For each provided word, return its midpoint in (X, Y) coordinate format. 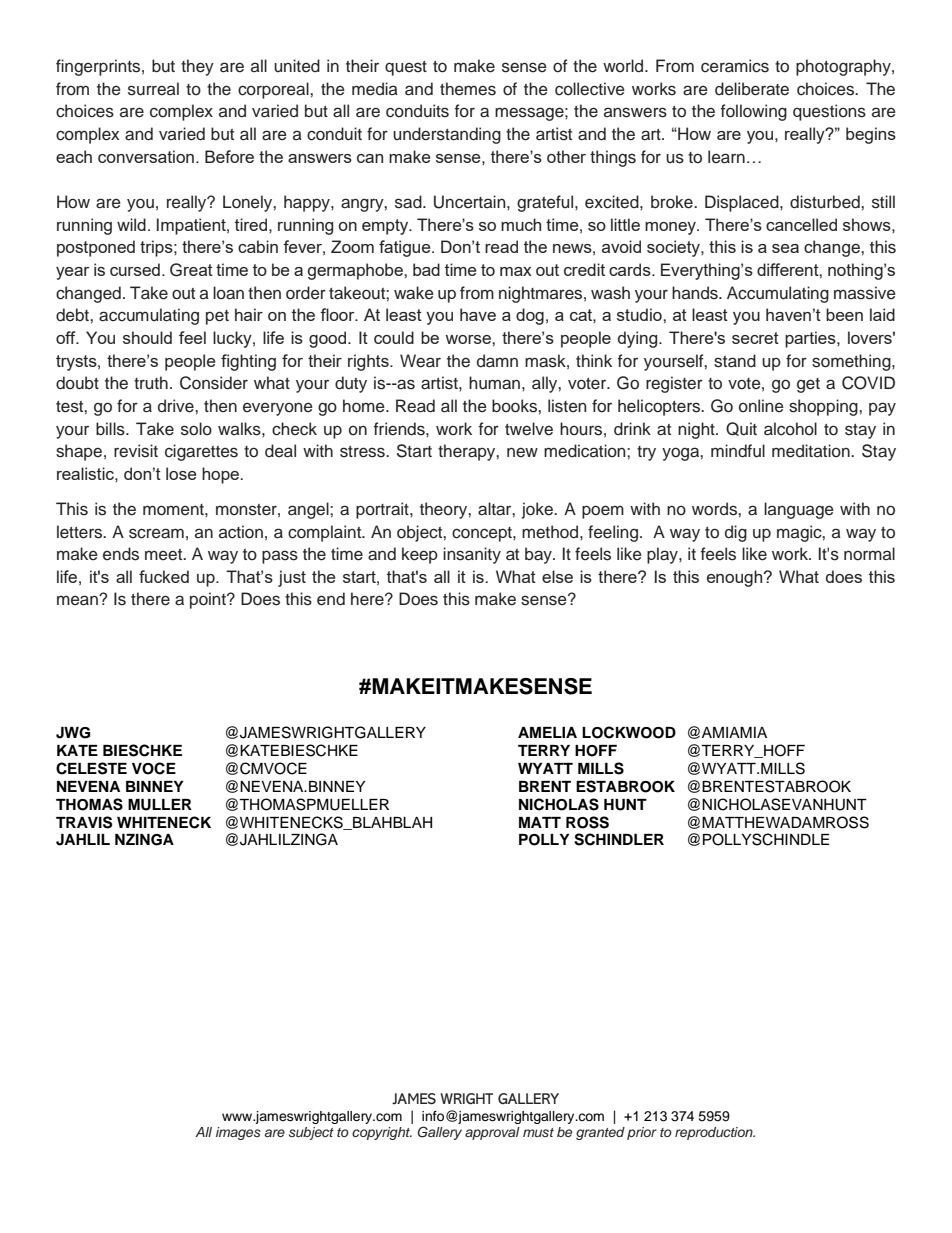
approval (492, 1133)
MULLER (160, 805)
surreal (153, 89)
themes (468, 89)
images (238, 1133)
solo (196, 429)
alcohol (790, 429)
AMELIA (547, 732)
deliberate (752, 89)
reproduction (715, 1133)
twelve (529, 429)
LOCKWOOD (629, 732)
